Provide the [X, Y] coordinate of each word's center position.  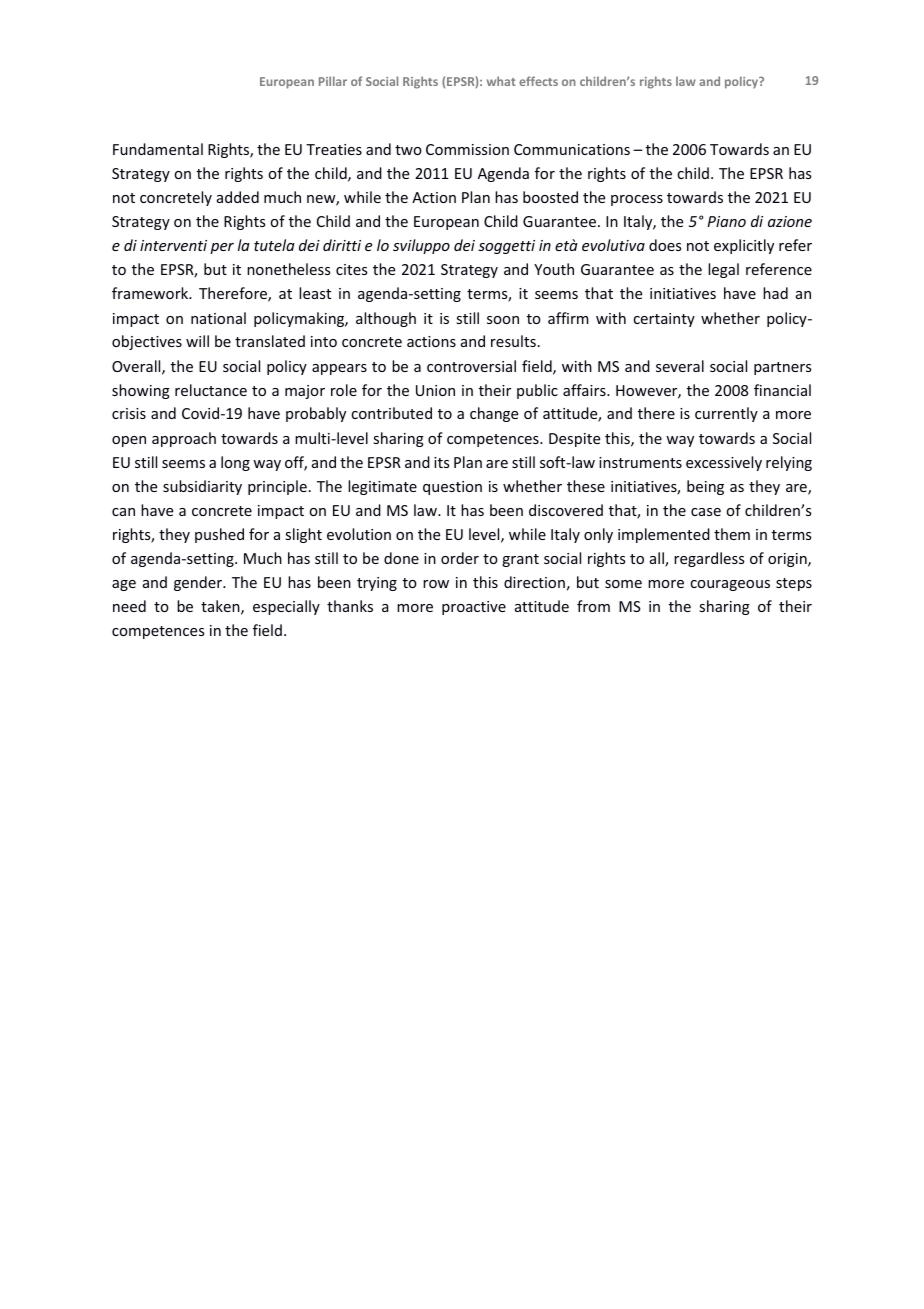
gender [199, 583]
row [436, 584]
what [501, 81]
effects [538, 81]
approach [184, 439]
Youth [554, 269]
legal [723, 270]
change [494, 414]
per [222, 248]
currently [726, 414]
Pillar [333, 81]
